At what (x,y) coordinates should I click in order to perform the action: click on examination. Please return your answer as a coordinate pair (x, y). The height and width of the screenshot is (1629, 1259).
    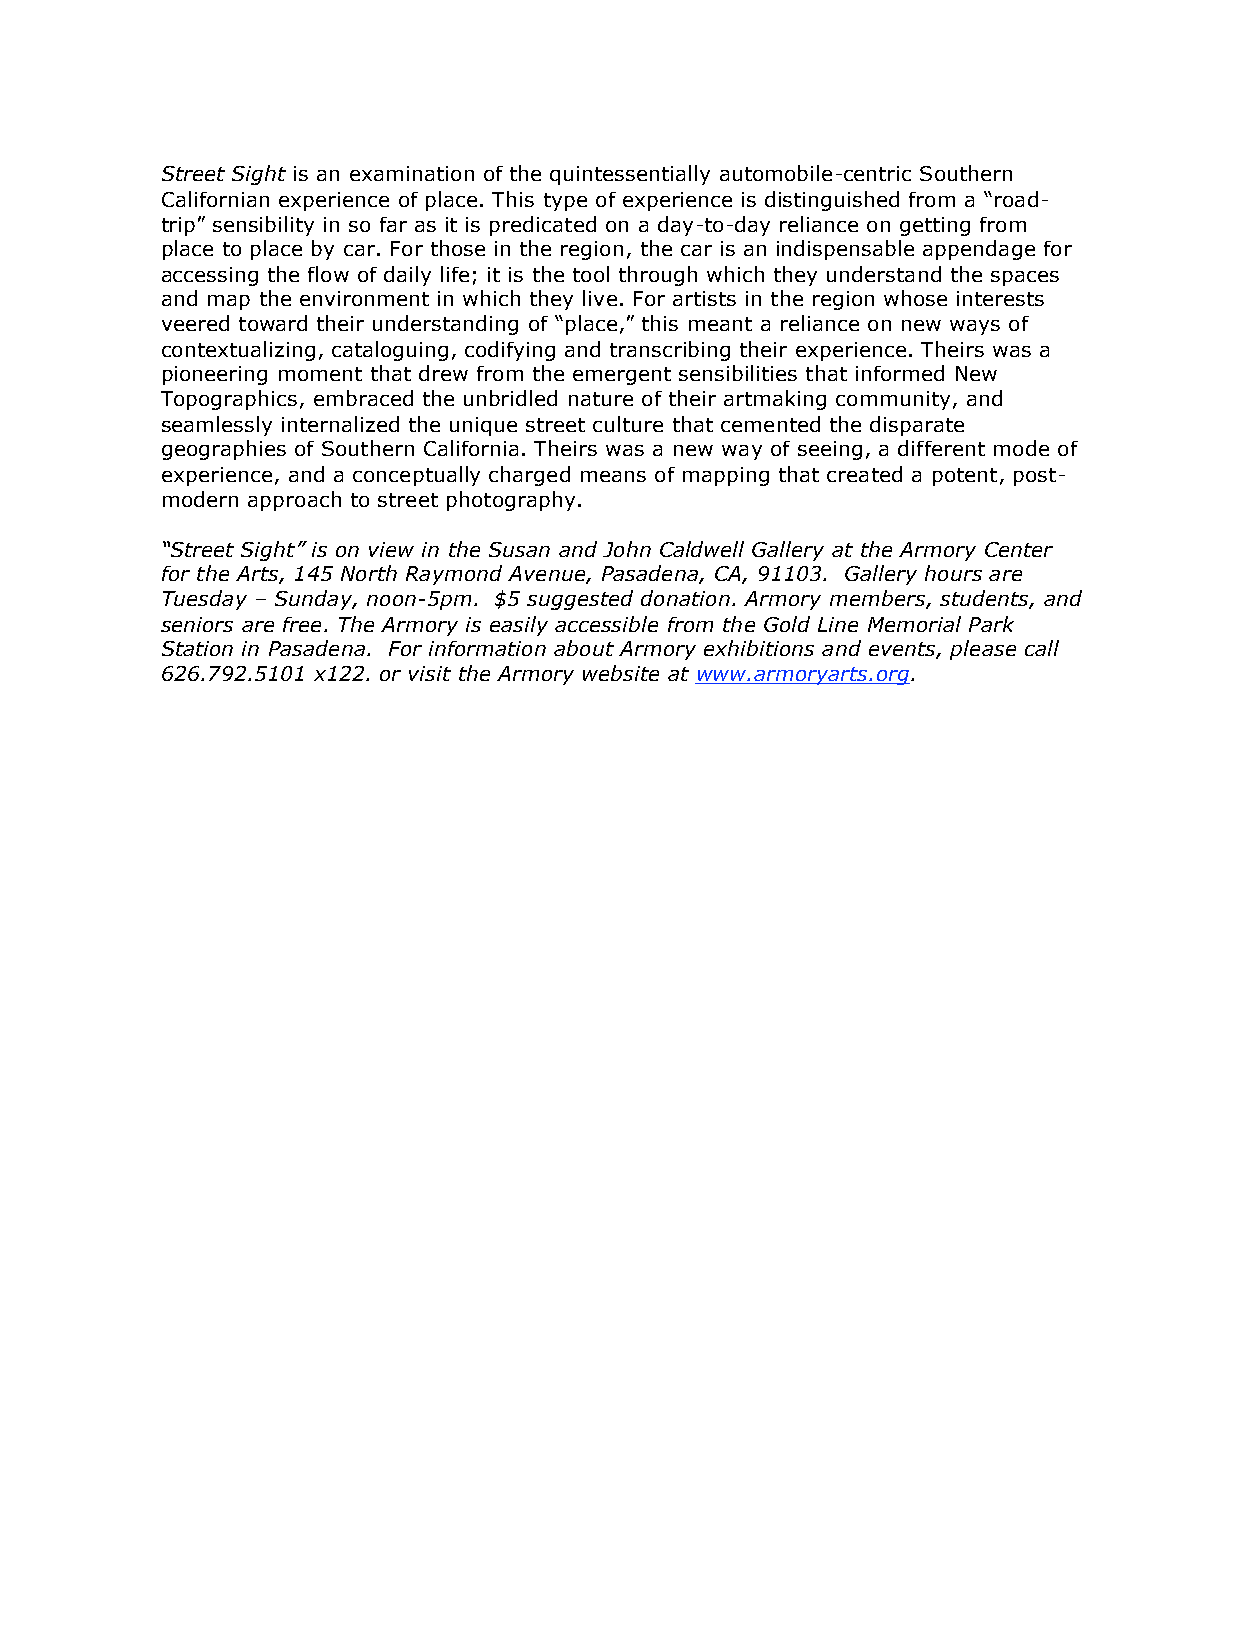
    Looking at the image, I should click on (412, 173).
